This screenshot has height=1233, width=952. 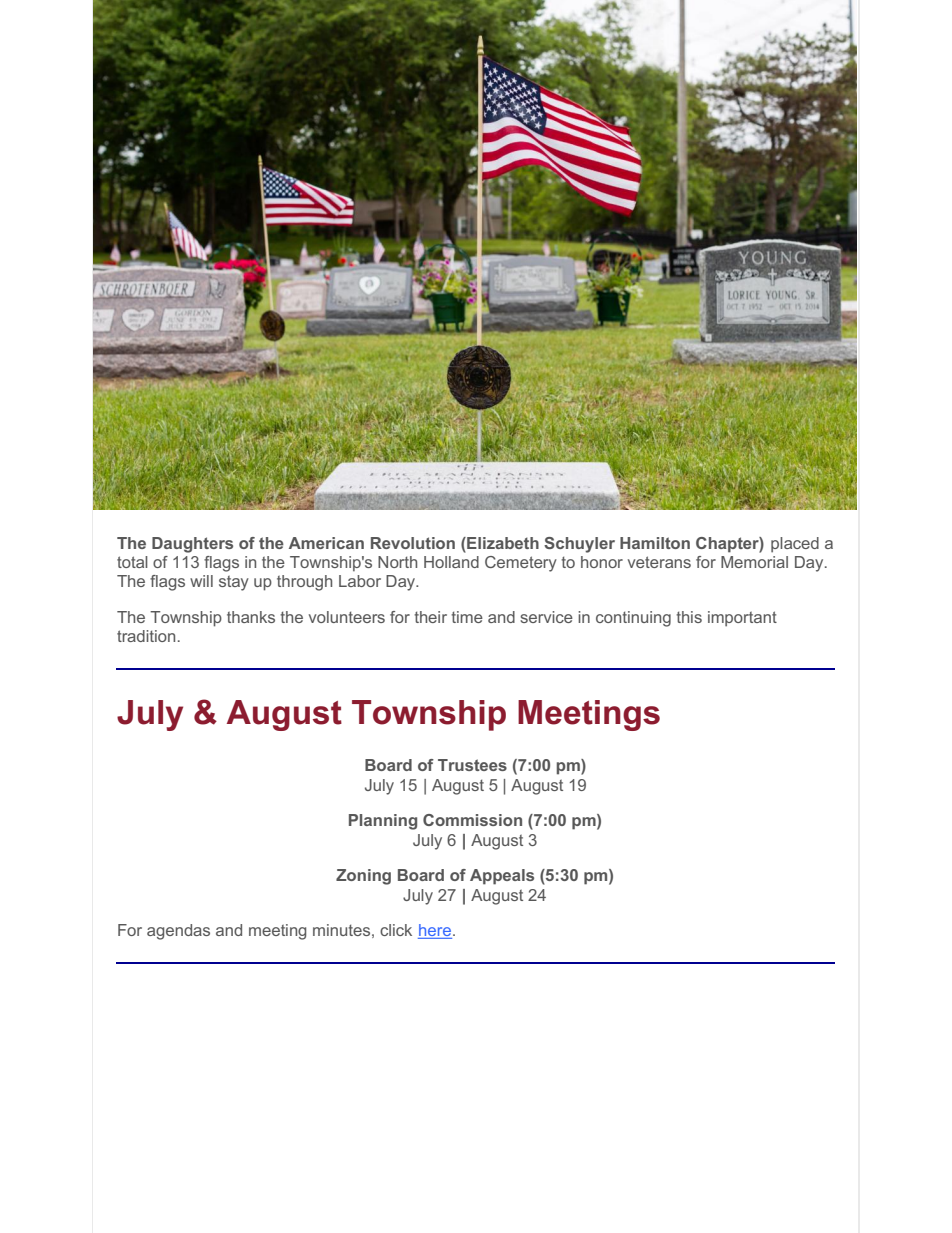 I want to click on important, so click(x=742, y=619).
